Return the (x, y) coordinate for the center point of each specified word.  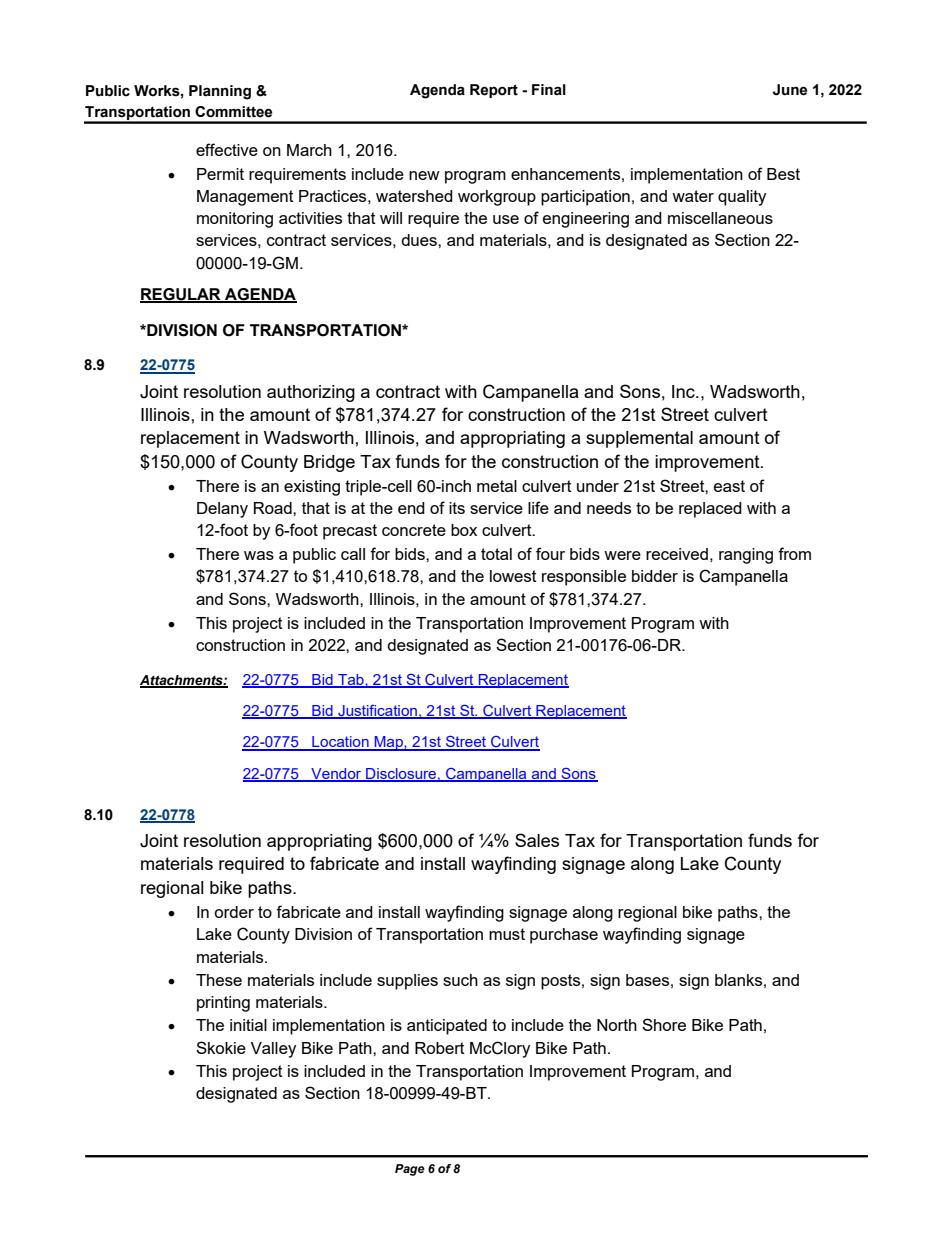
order (234, 912)
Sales (537, 840)
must (507, 934)
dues (420, 240)
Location (340, 743)
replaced (710, 510)
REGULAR (181, 295)
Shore (664, 1024)
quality (742, 198)
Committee (233, 112)
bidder (655, 576)
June (790, 90)
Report (494, 91)
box (464, 530)
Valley (273, 1050)
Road (274, 508)
